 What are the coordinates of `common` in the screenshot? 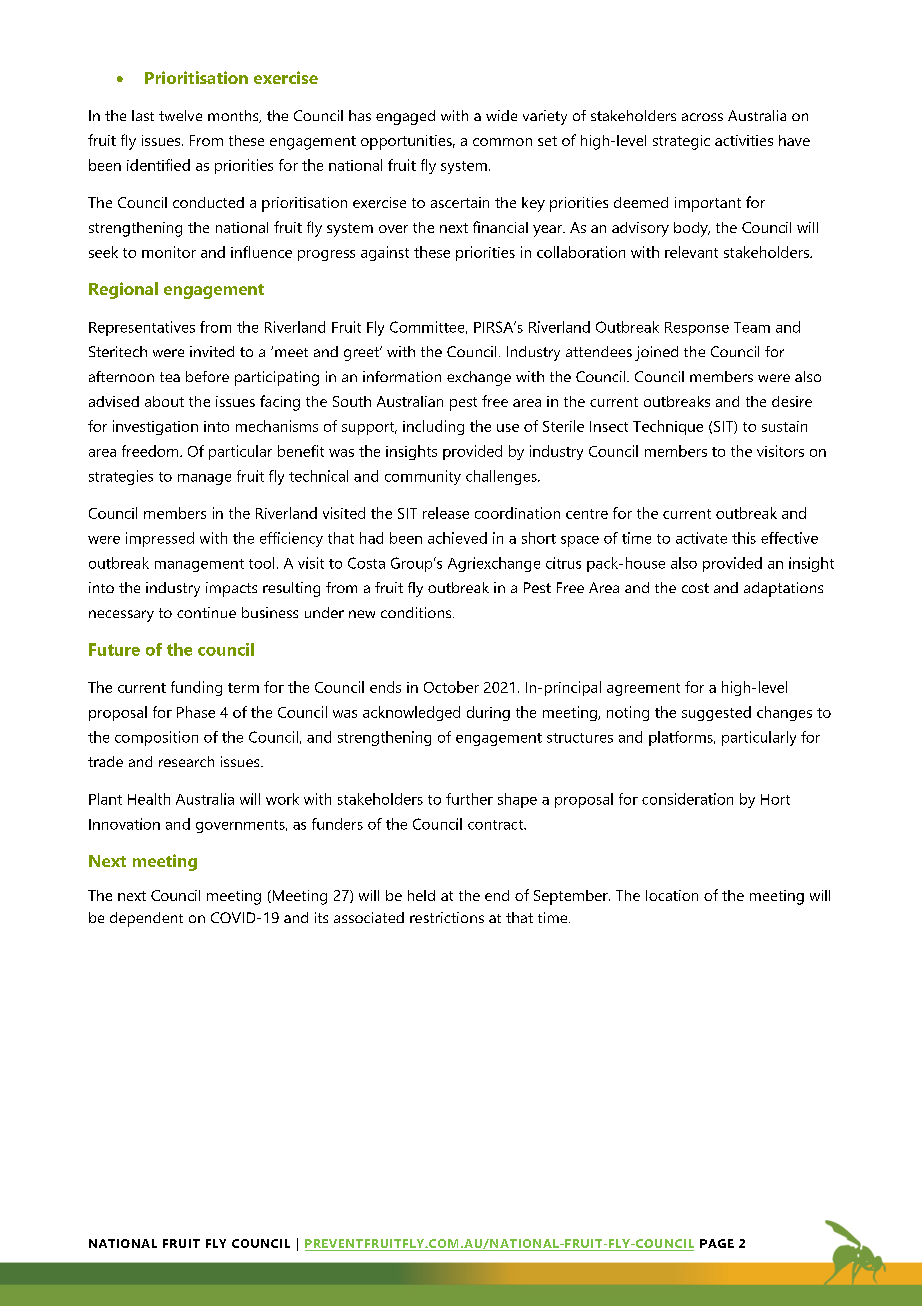 It's located at (502, 142).
